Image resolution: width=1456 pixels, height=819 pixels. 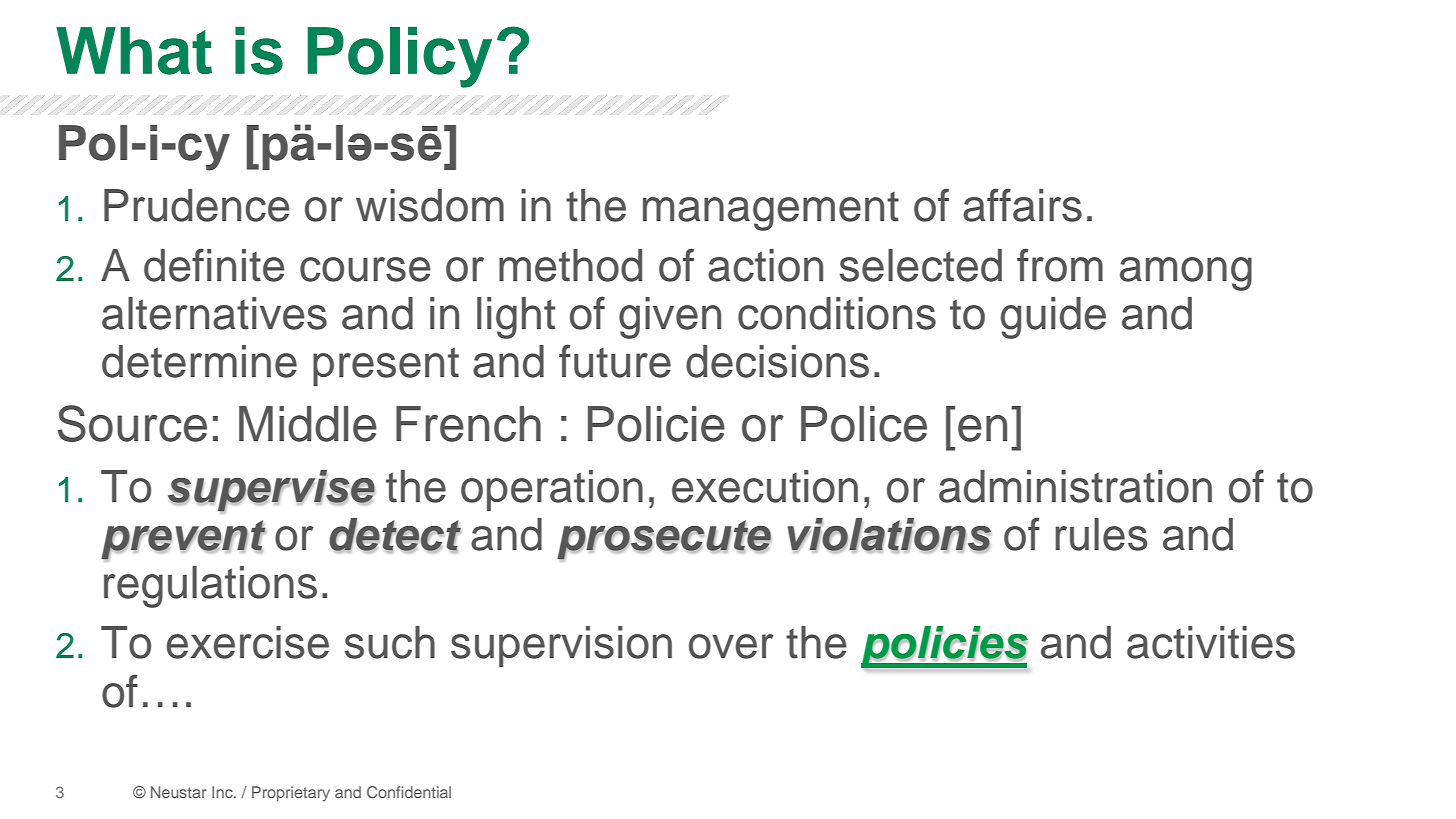 What do you see at coordinates (731, 646) in the document?
I see `over` at bounding box center [731, 646].
